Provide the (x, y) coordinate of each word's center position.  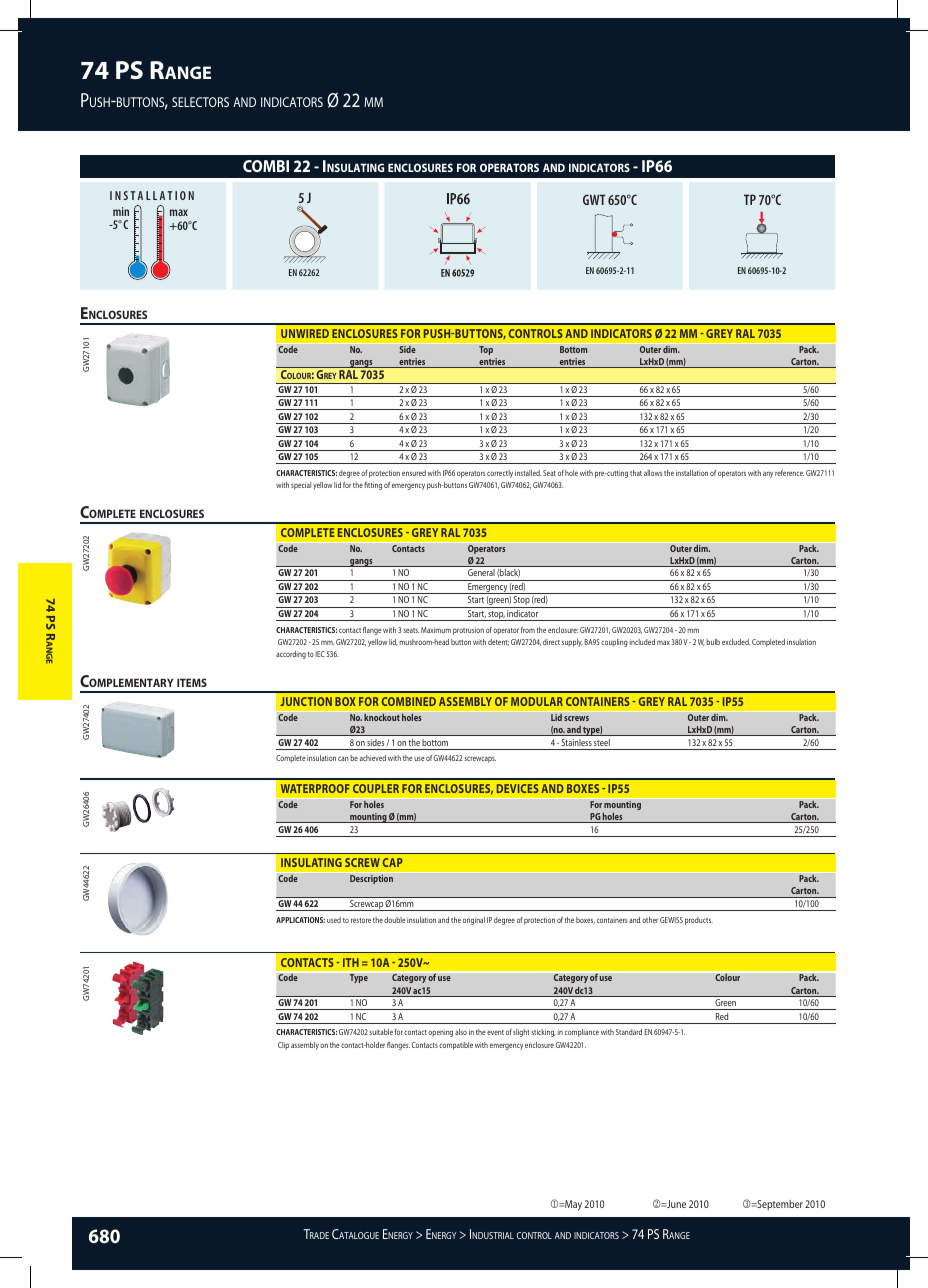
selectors (200, 102)
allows (653, 473)
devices (518, 788)
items (192, 682)
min (121, 211)
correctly (500, 474)
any (768, 474)
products (699, 921)
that (636, 473)
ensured (414, 473)
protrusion (468, 631)
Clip (283, 1046)
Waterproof (315, 788)
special (301, 486)
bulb (713, 642)
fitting (373, 486)
